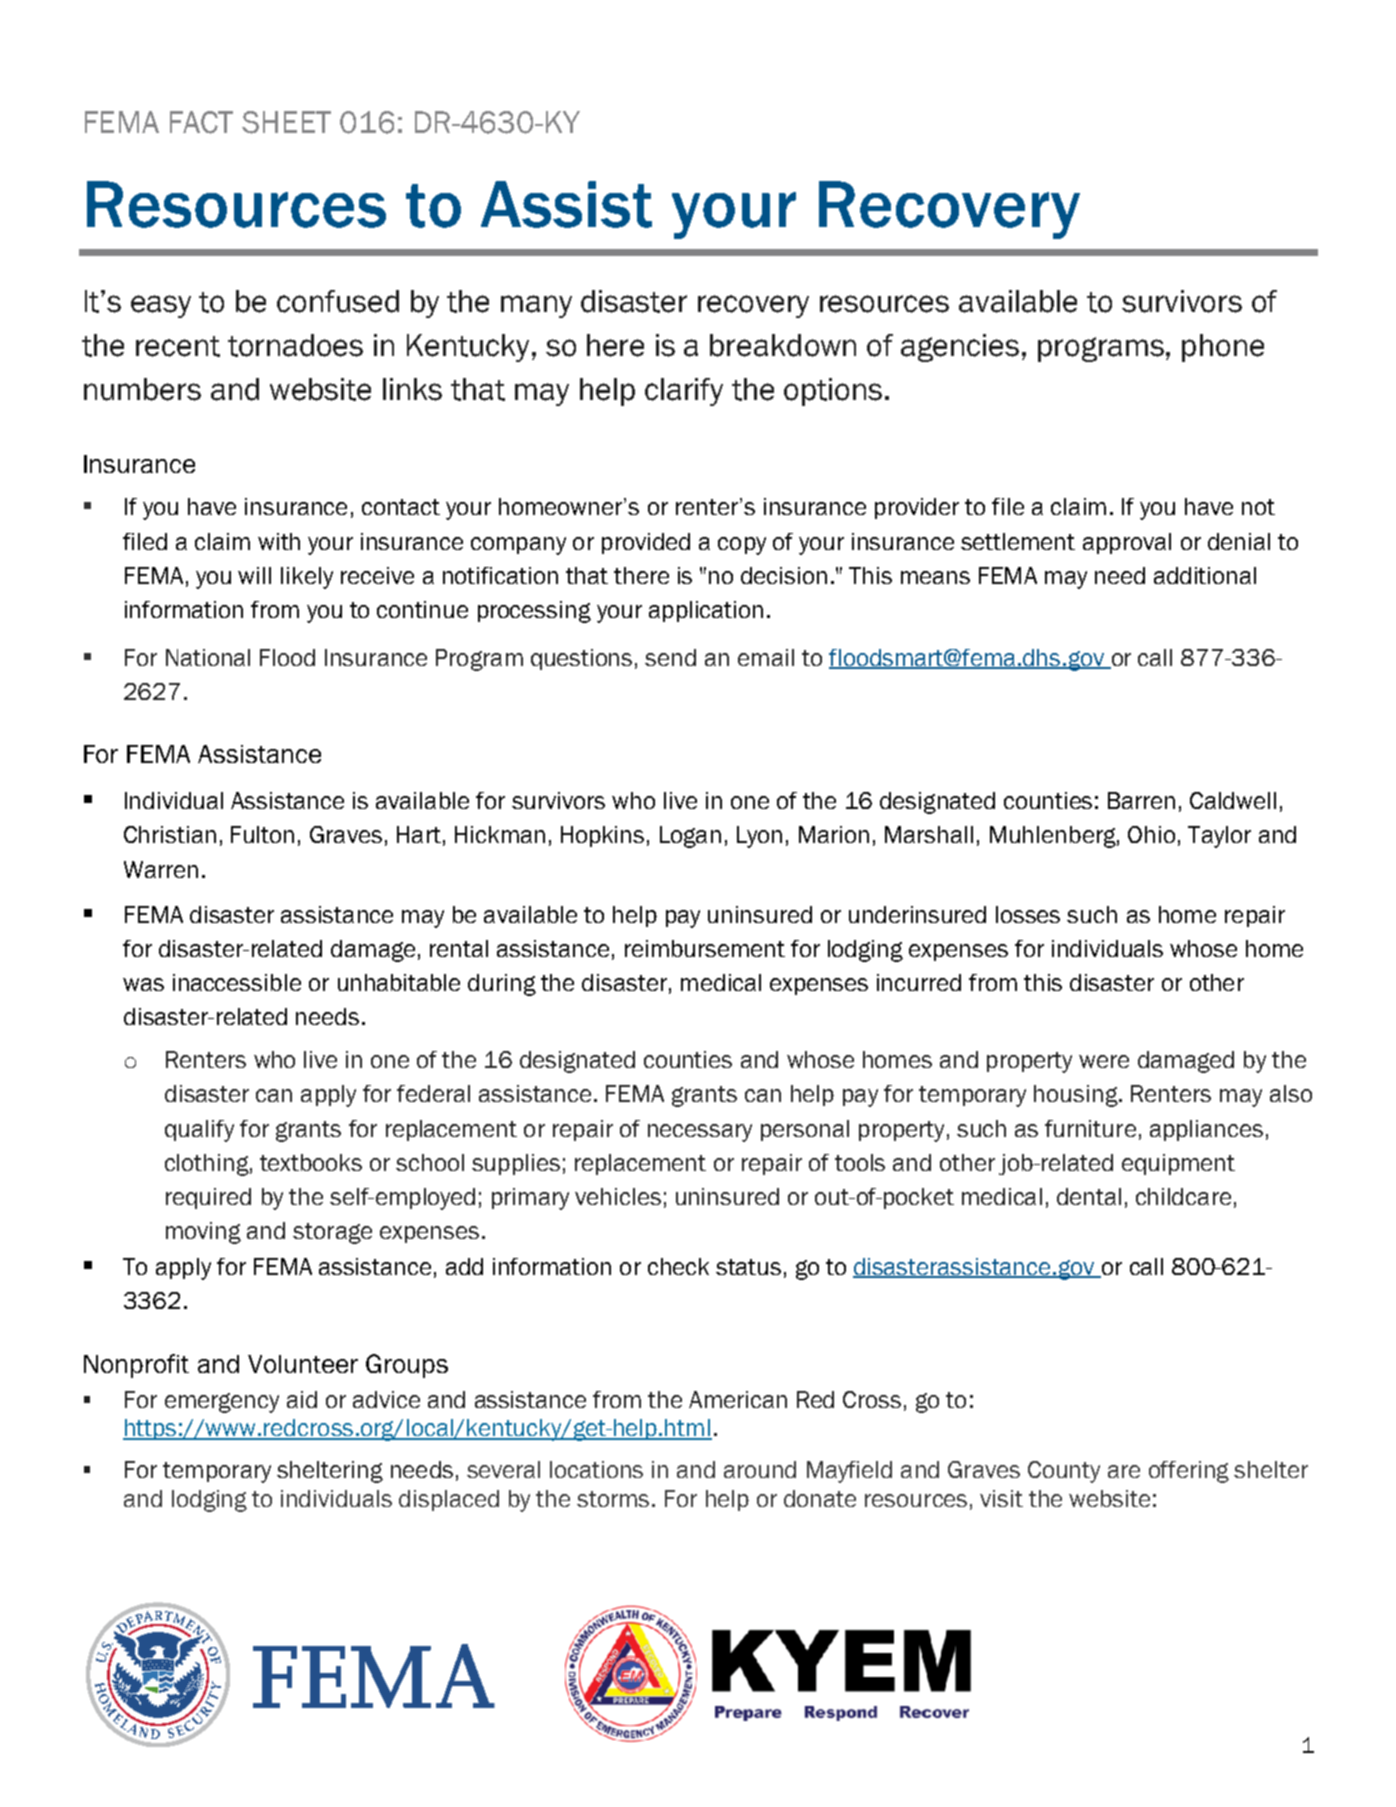  I want to click on phone, so click(1223, 348).
